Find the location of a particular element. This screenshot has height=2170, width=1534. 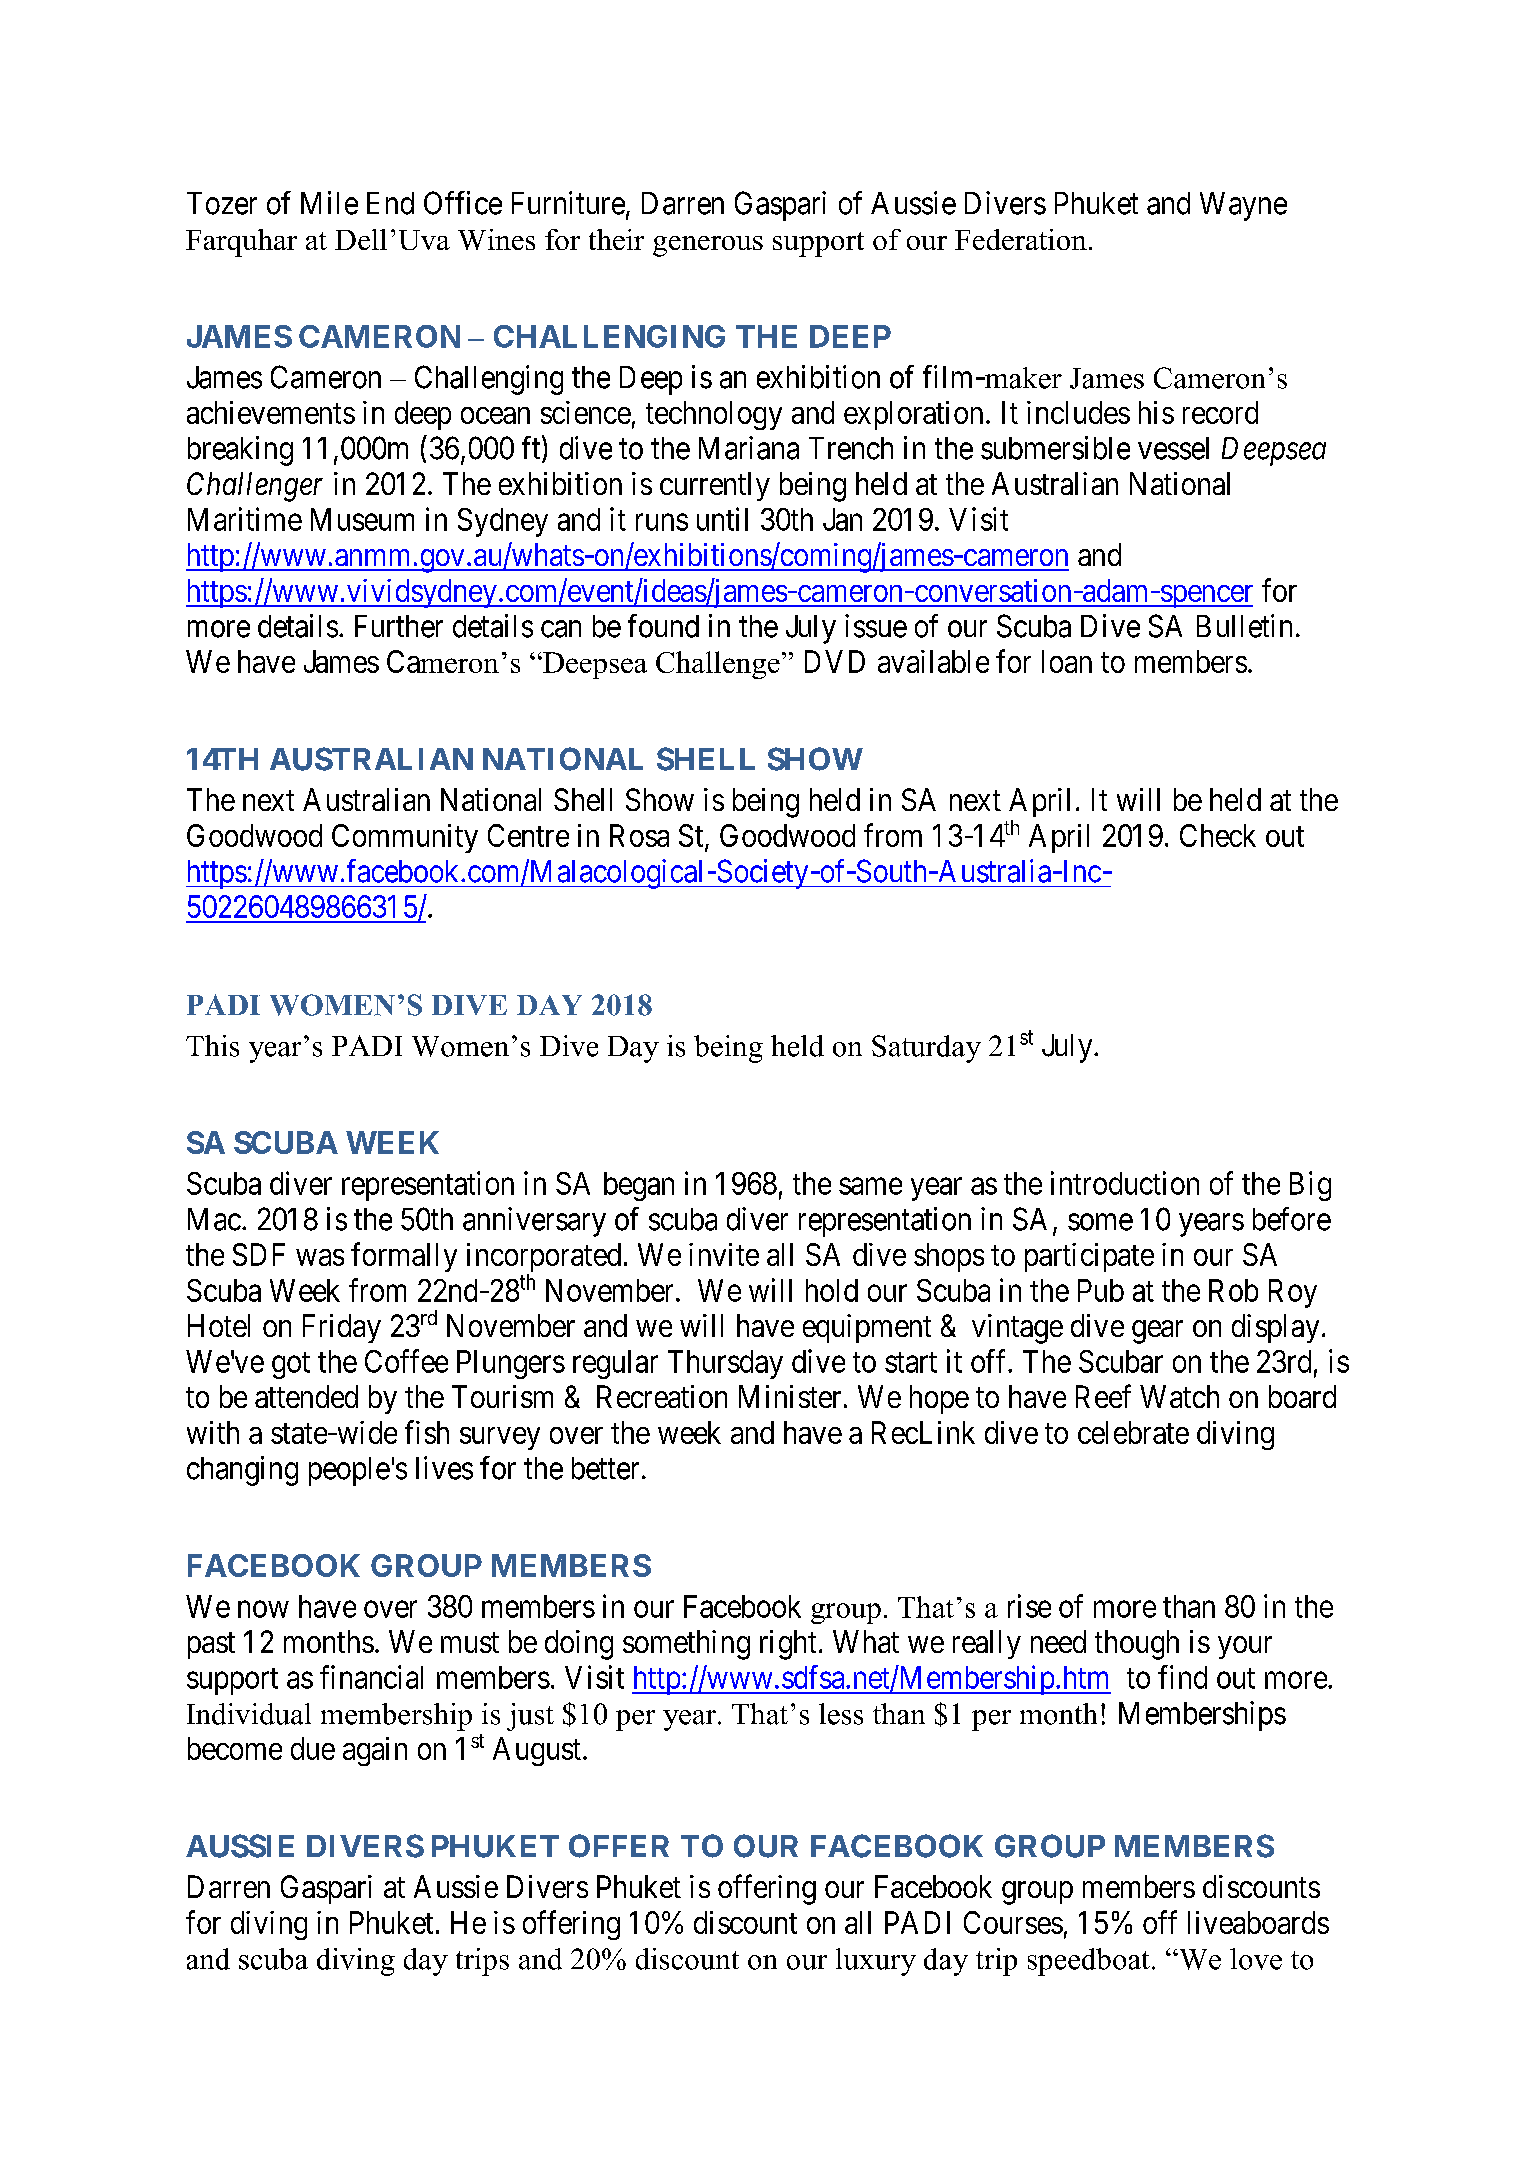

changing is located at coordinates (242, 1471).
